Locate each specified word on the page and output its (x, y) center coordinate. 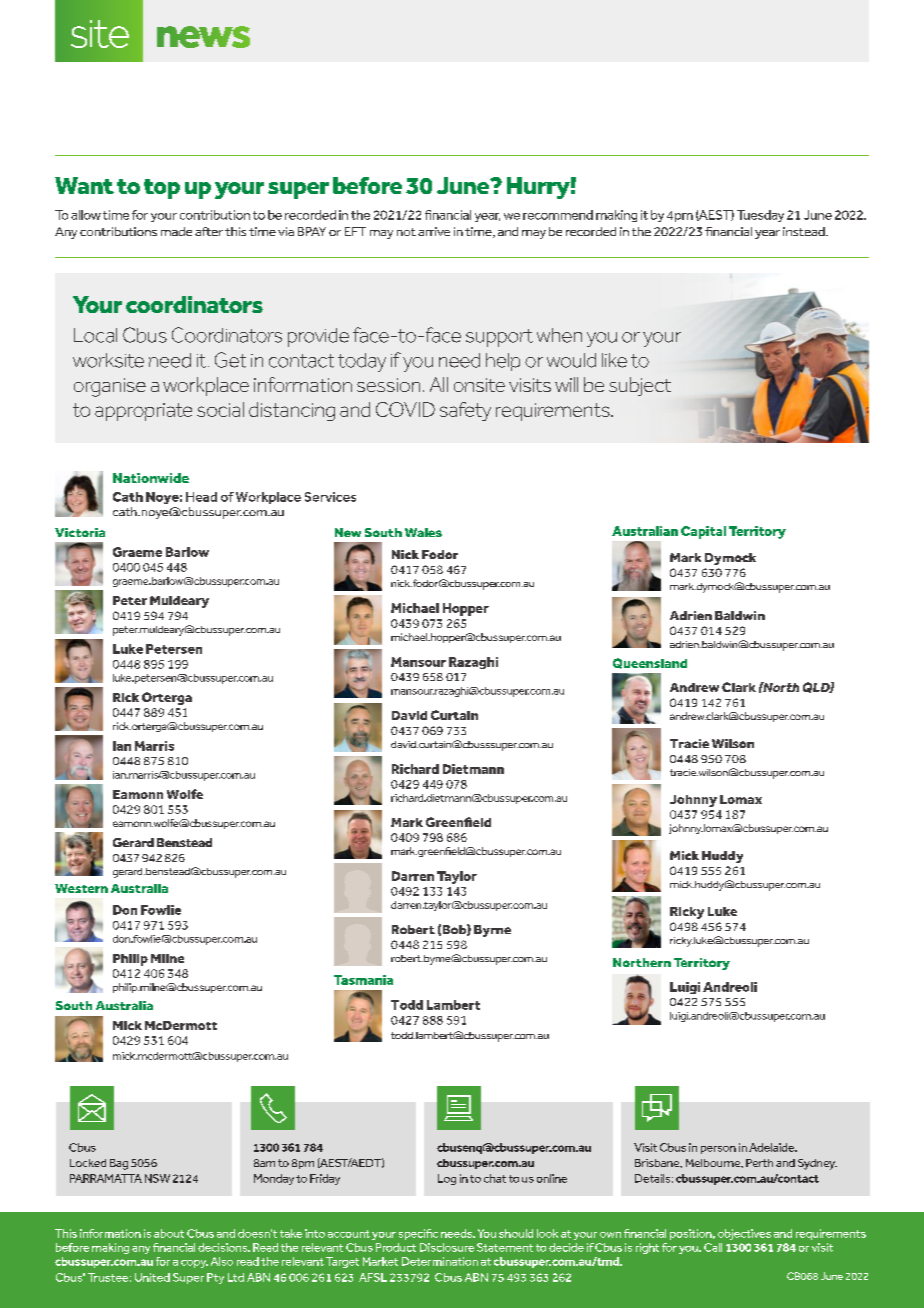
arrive (434, 231)
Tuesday (760, 216)
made (176, 231)
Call (713, 1247)
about (169, 1233)
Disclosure (447, 1247)
